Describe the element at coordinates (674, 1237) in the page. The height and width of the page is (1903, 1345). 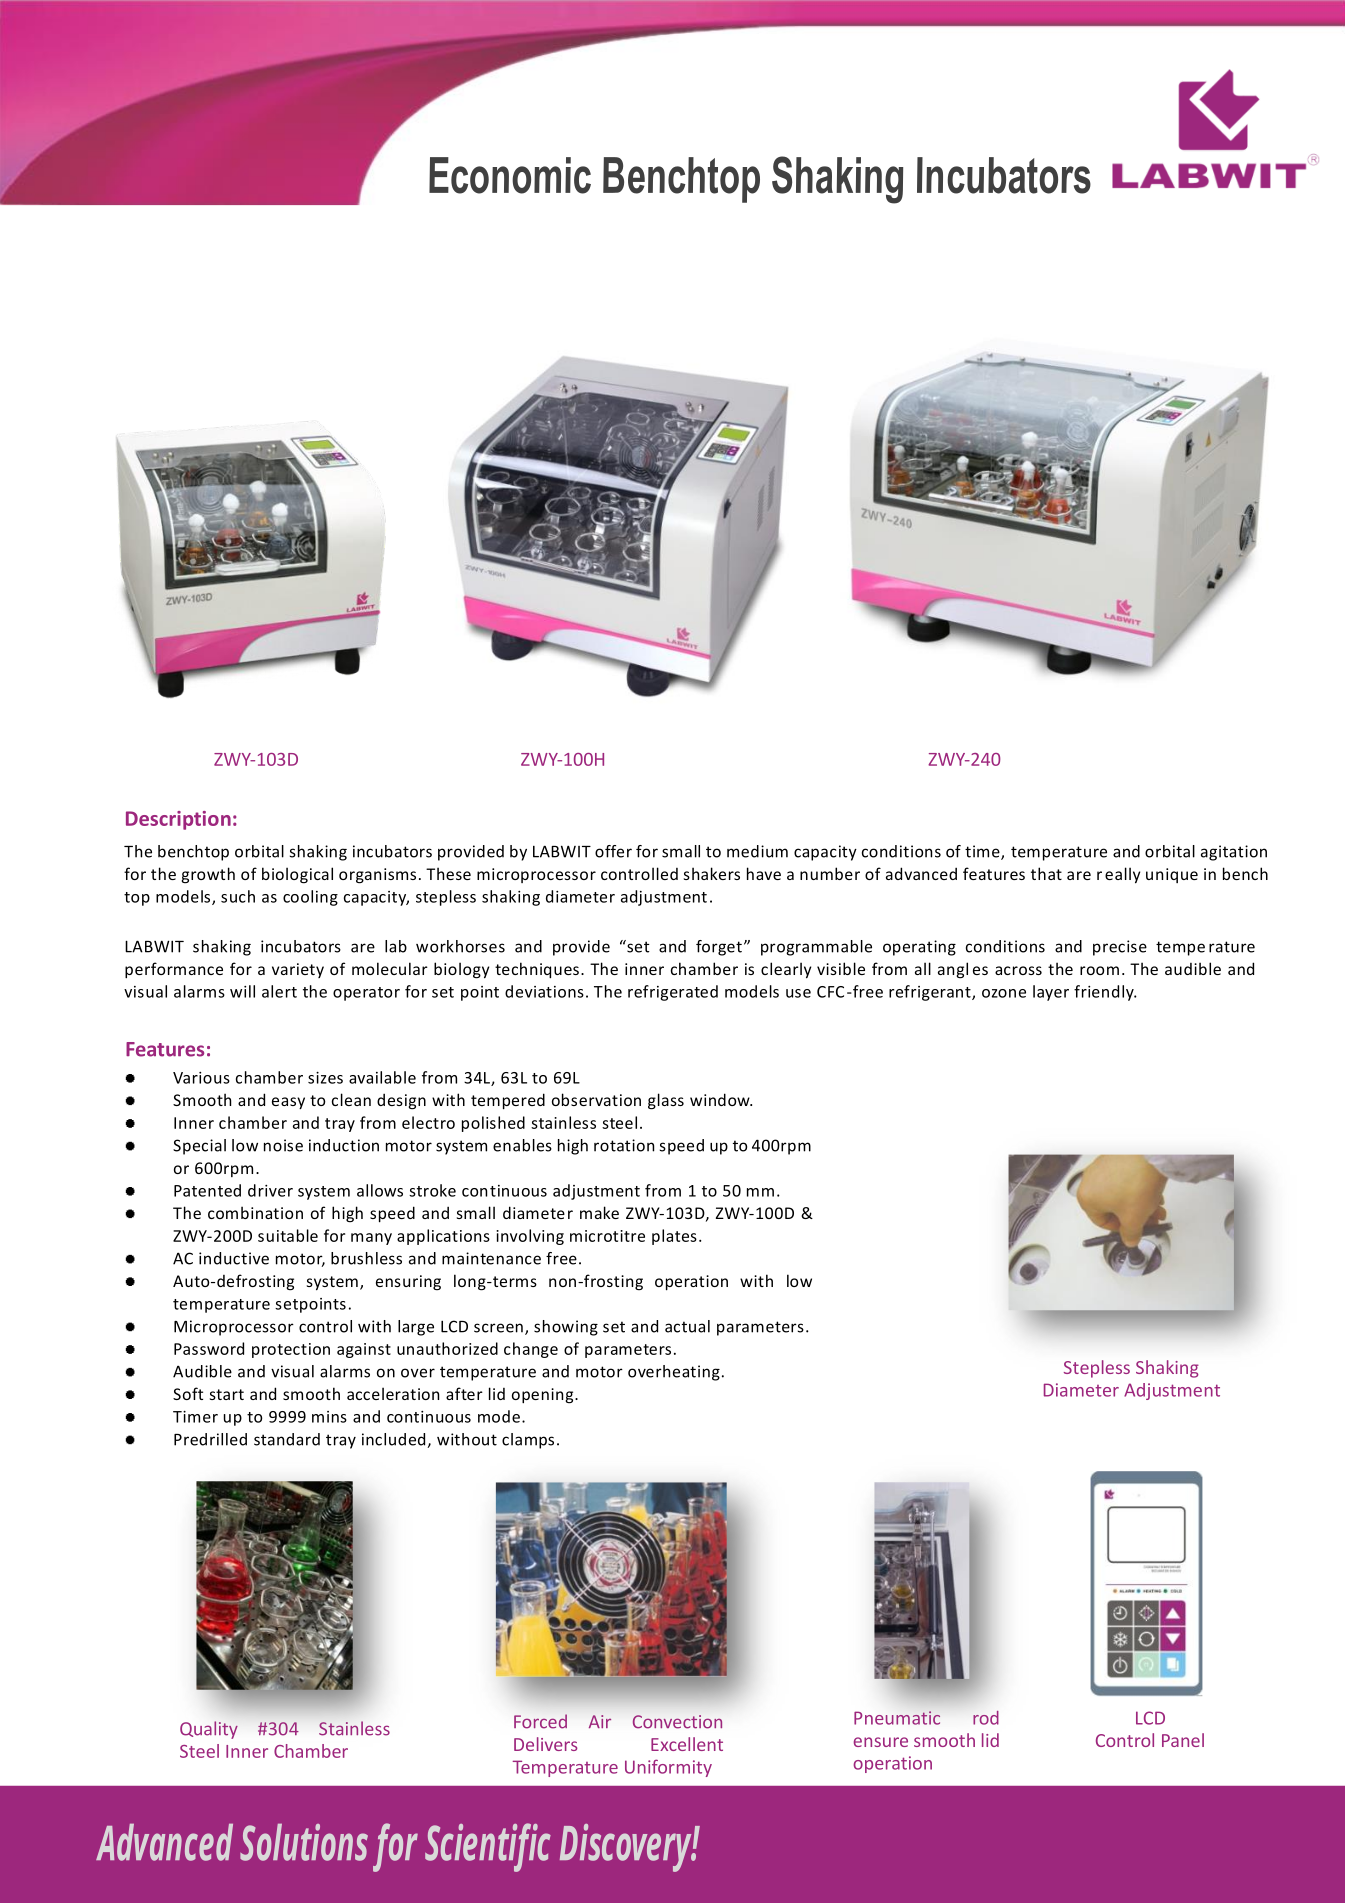
I see `plates` at that location.
